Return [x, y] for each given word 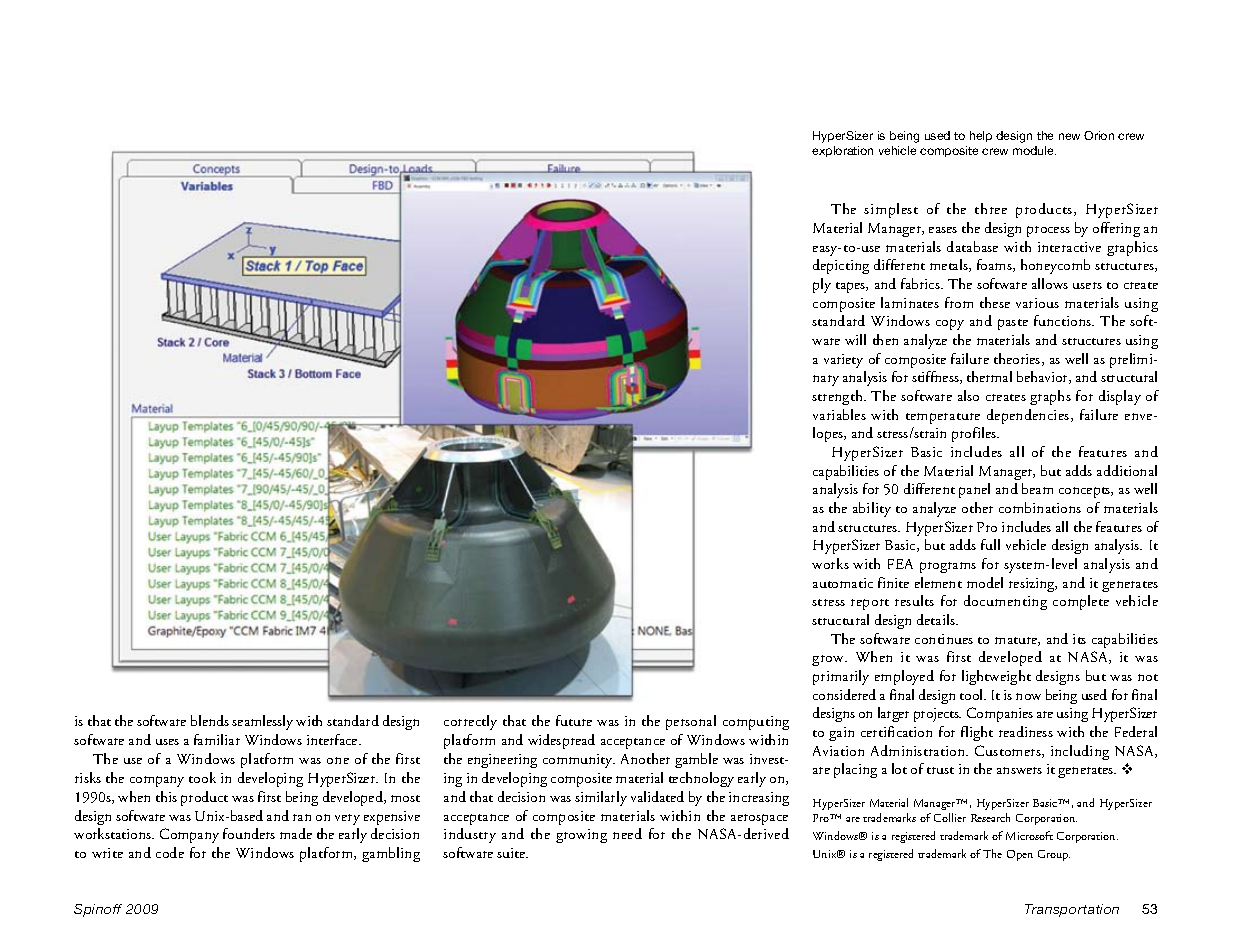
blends [210, 720]
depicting [841, 266]
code [170, 852]
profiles [975, 434]
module [1034, 150]
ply [822, 285]
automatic [843, 583]
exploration [842, 151]
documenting [1005, 602]
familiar [217, 739]
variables [839, 414]
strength [838, 397]
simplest [891, 210]
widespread [561, 741]
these [995, 302]
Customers [1009, 751]
